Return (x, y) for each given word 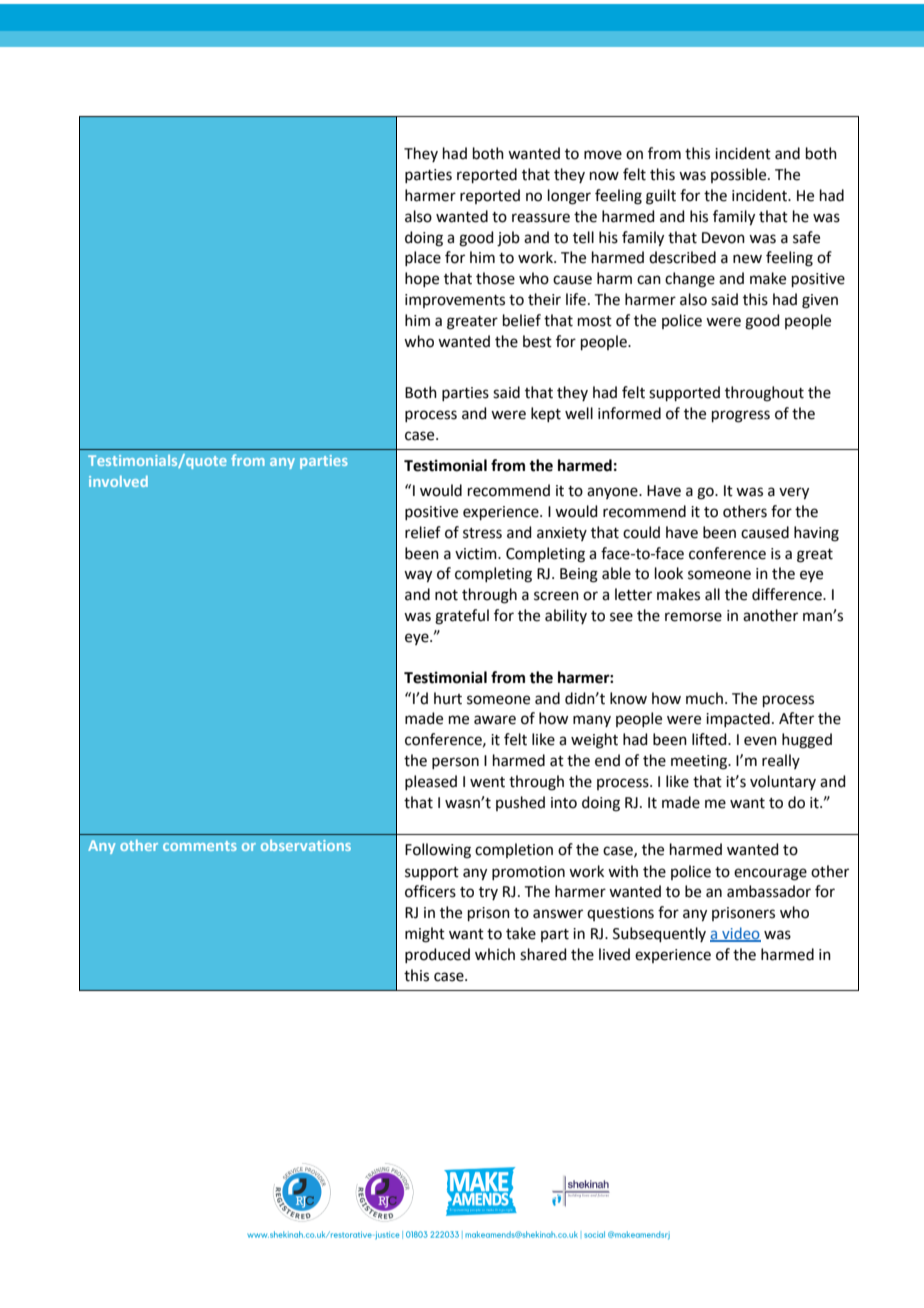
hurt (448, 698)
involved (118, 481)
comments (200, 846)
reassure (541, 218)
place (423, 258)
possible (740, 175)
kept (546, 414)
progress (741, 416)
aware (495, 720)
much (704, 698)
